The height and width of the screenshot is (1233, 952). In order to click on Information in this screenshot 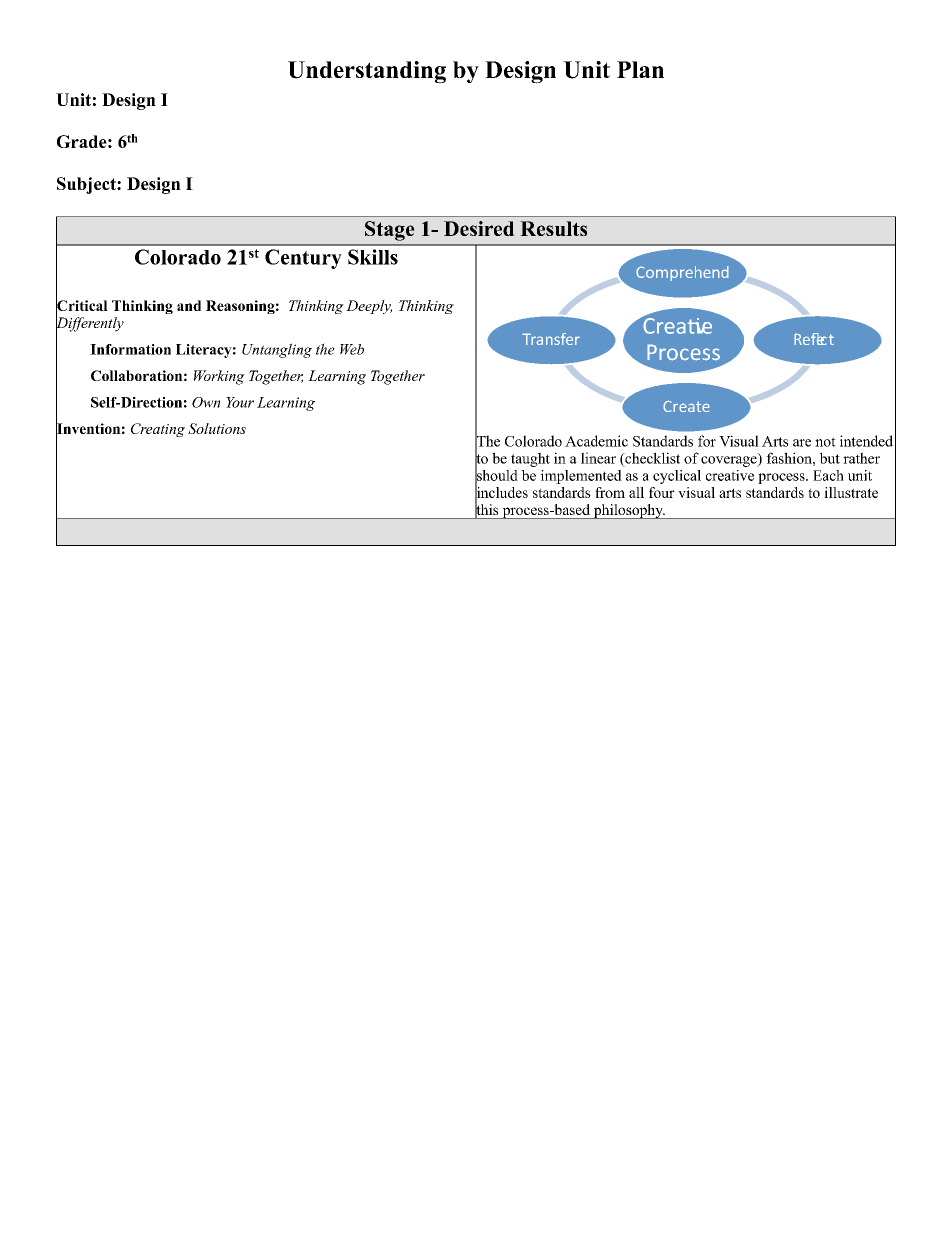, I will do `click(130, 349)`.
